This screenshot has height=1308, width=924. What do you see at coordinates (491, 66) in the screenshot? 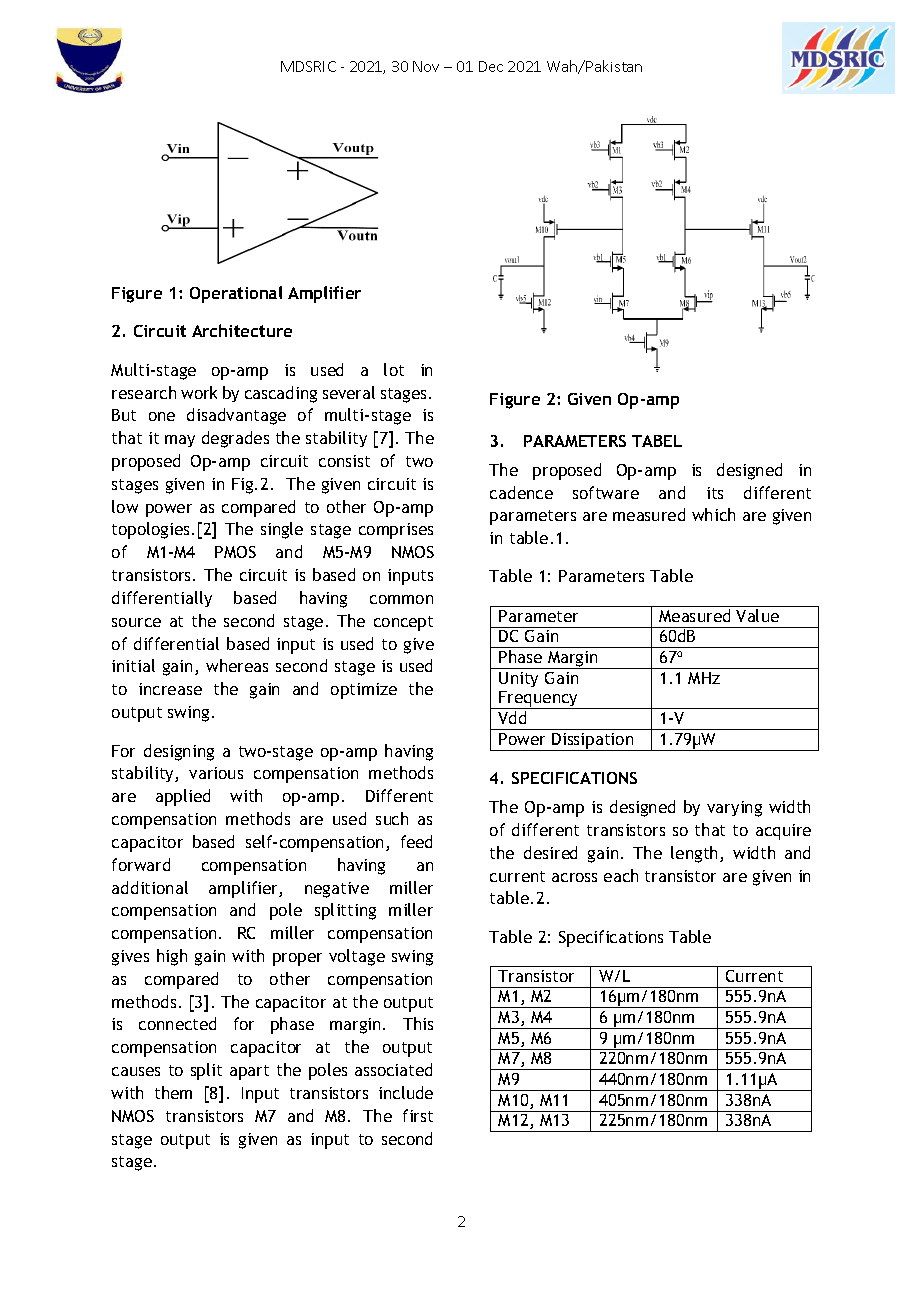
I see `Dec` at bounding box center [491, 66].
